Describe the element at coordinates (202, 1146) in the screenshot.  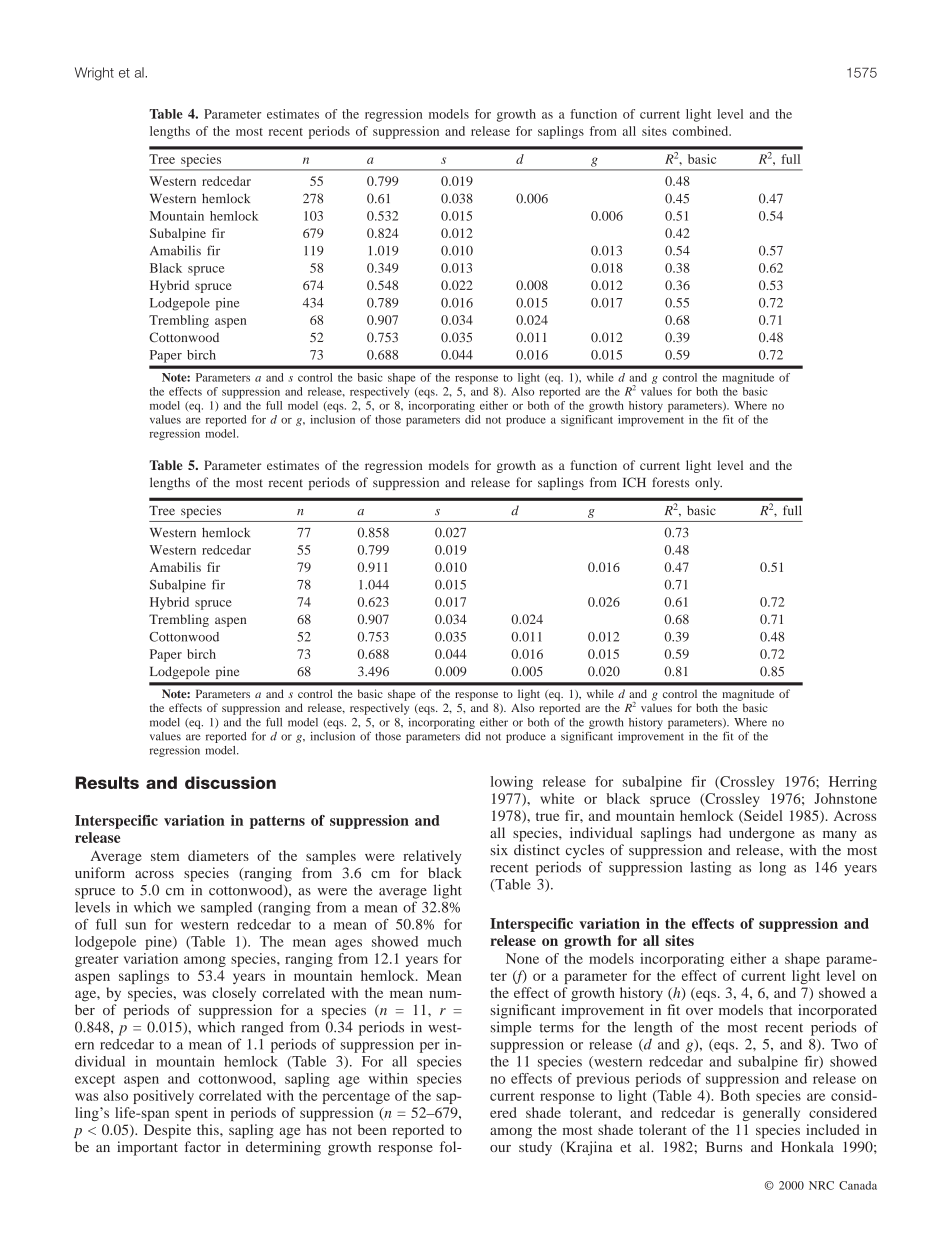
I see `factor` at that location.
